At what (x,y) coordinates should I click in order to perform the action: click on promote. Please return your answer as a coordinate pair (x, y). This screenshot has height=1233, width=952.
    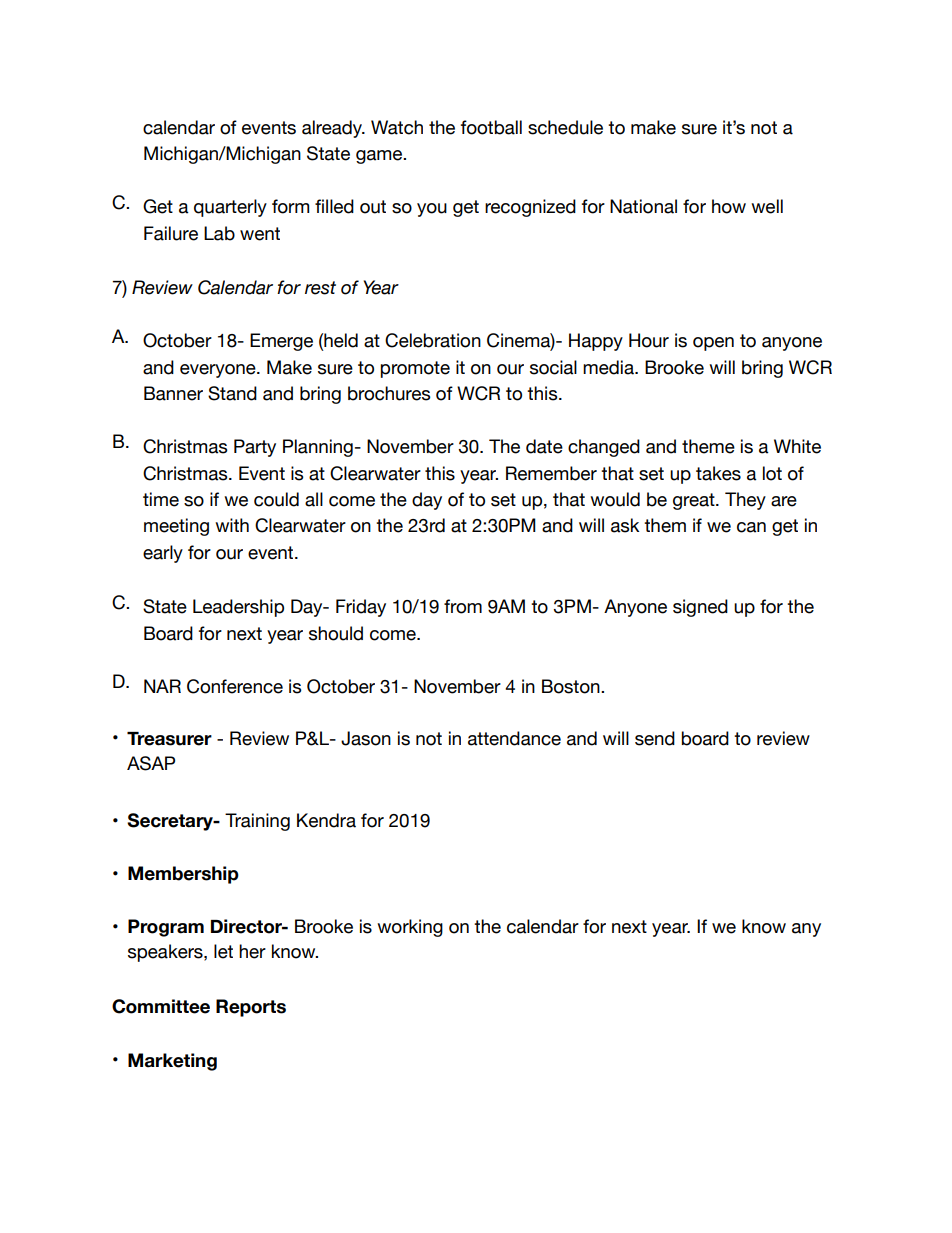
    Looking at the image, I should click on (415, 369).
